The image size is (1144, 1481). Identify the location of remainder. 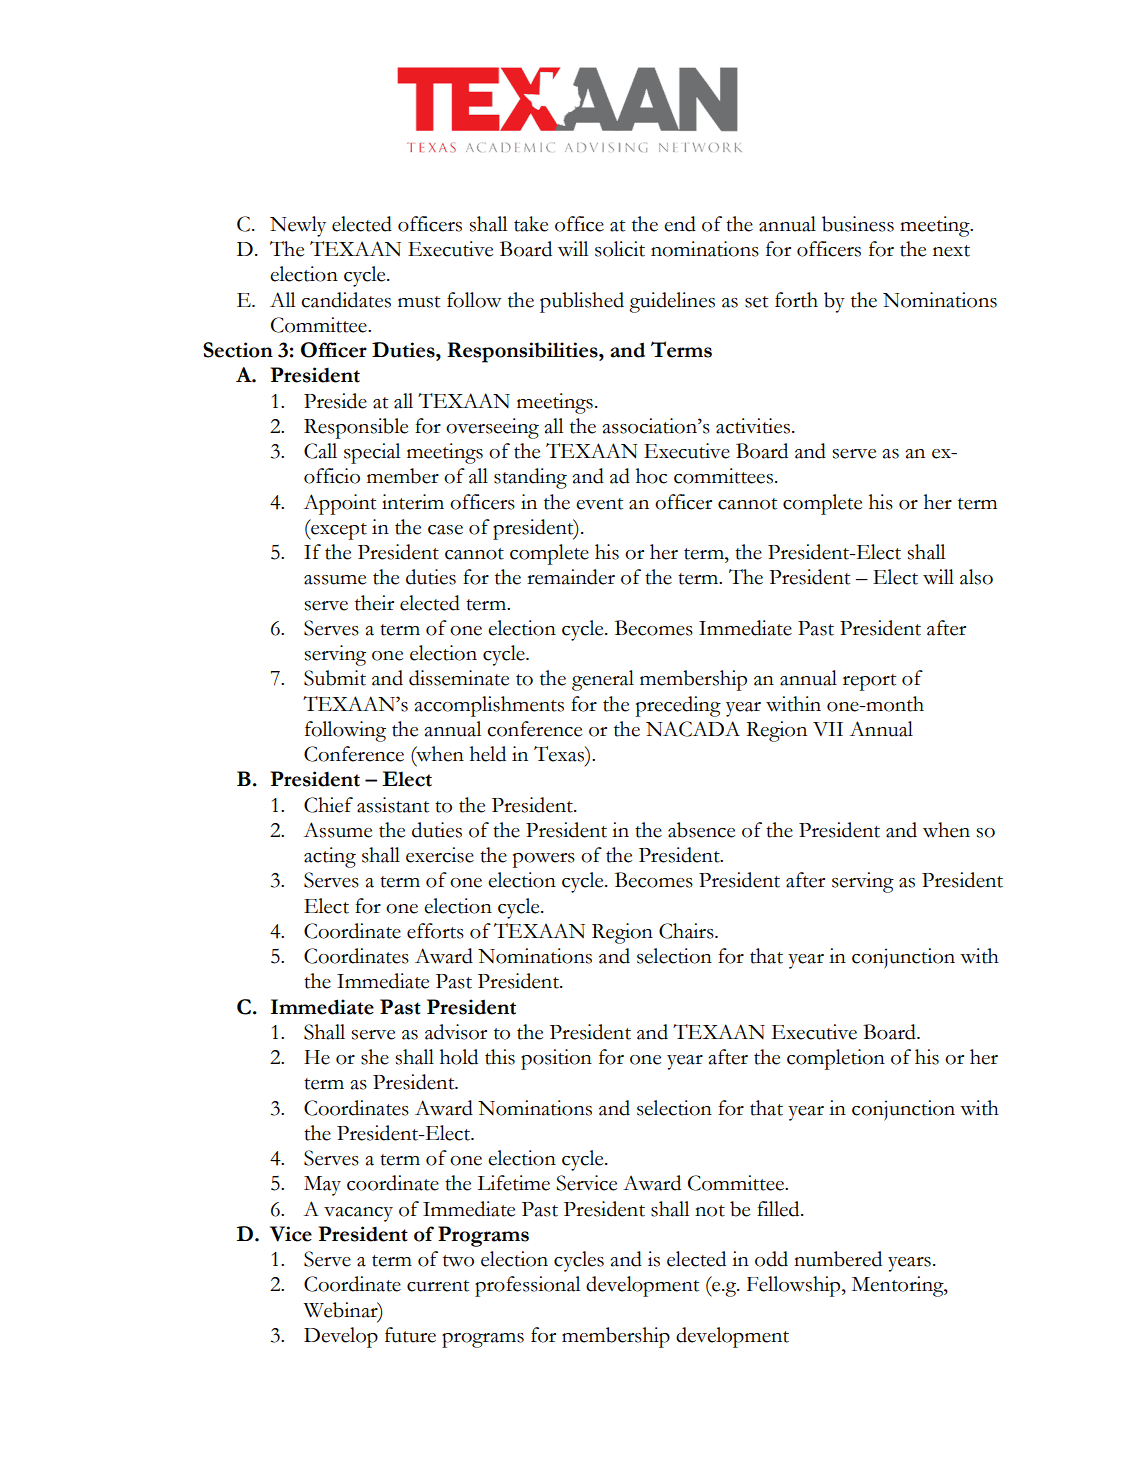
(571, 577).
